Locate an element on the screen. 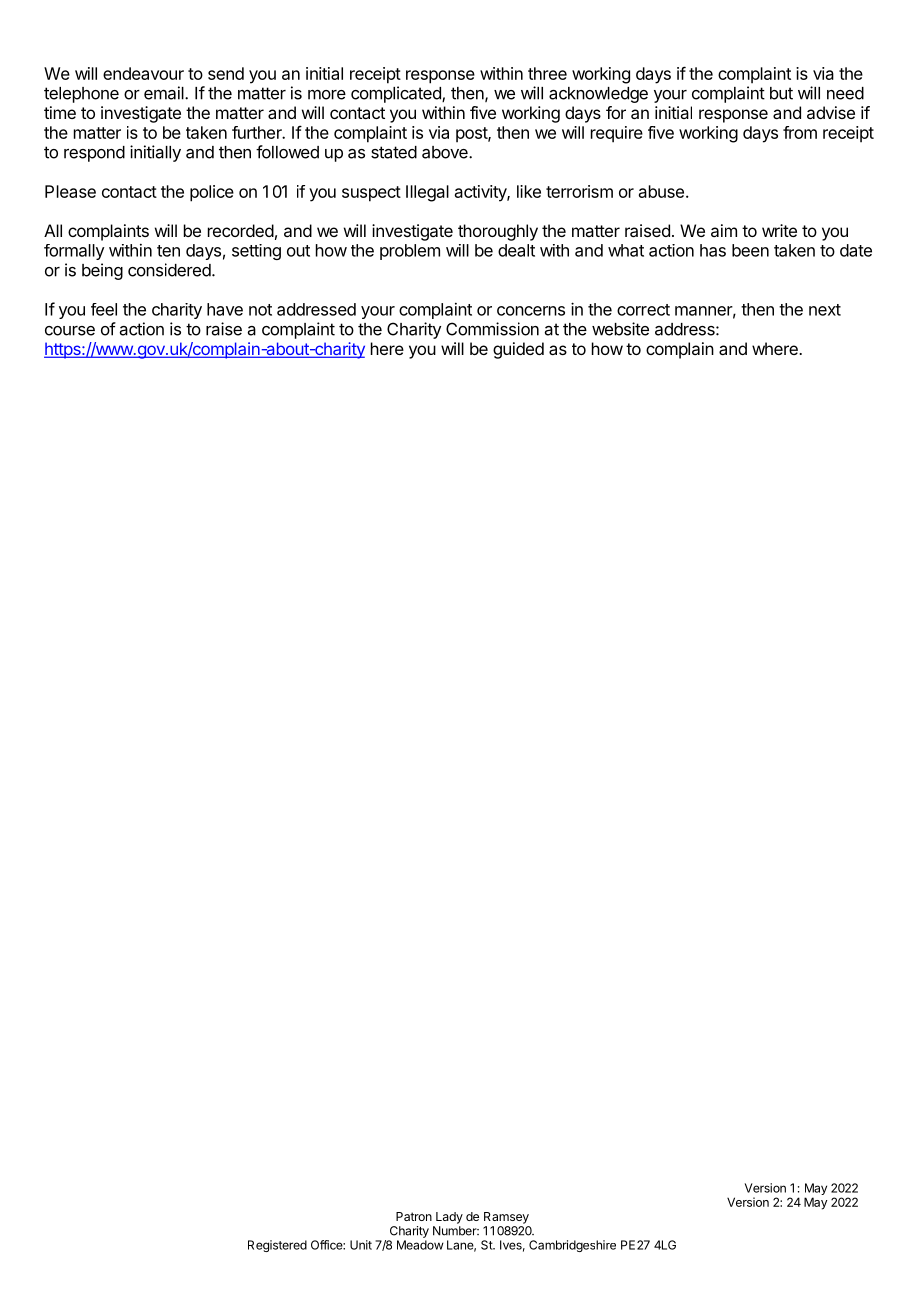  Registered is located at coordinates (277, 1246).
